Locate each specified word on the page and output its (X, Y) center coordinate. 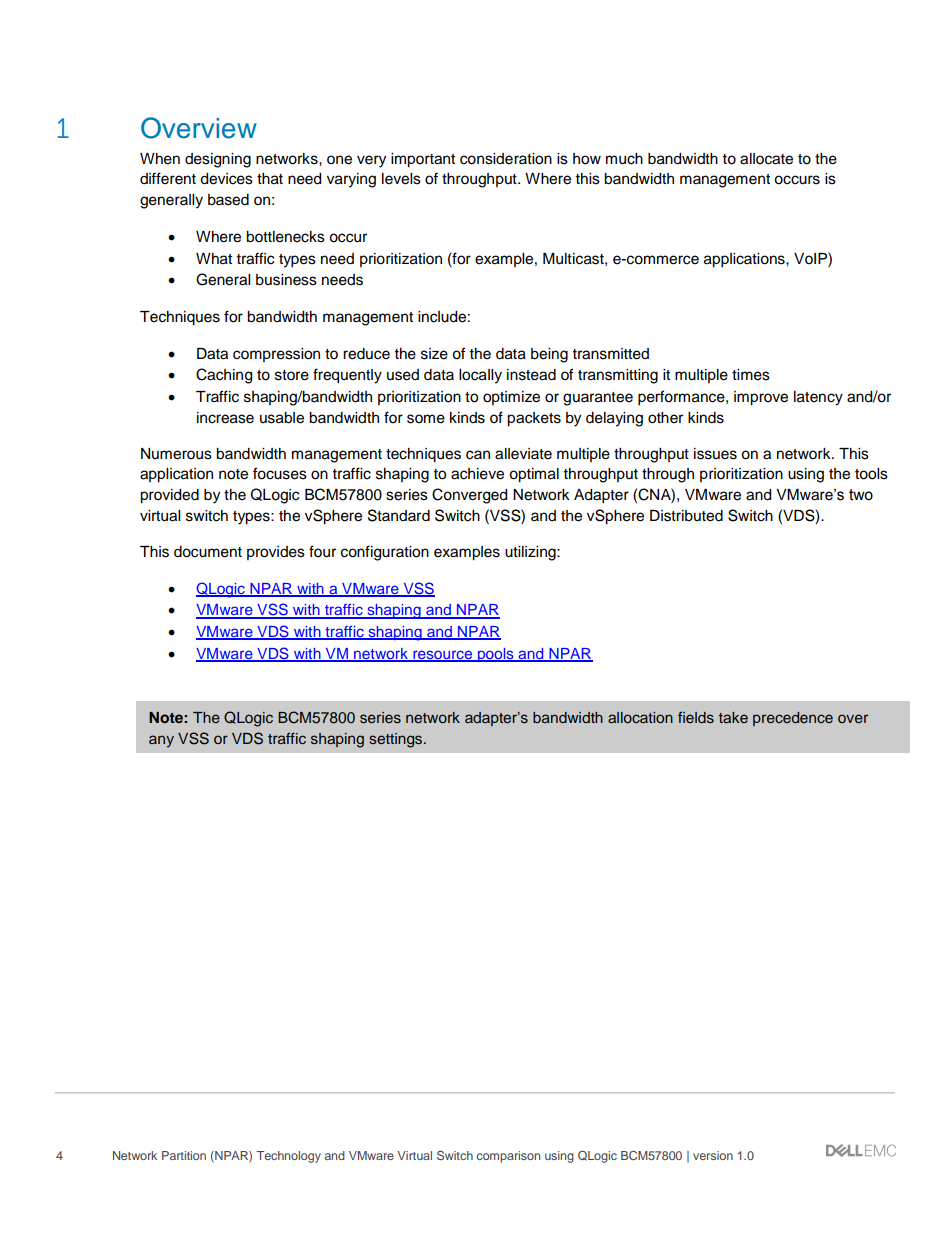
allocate (766, 159)
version (713, 1155)
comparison (508, 1157)
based (228, 200)
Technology (289, 1157)
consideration (506, 159)
